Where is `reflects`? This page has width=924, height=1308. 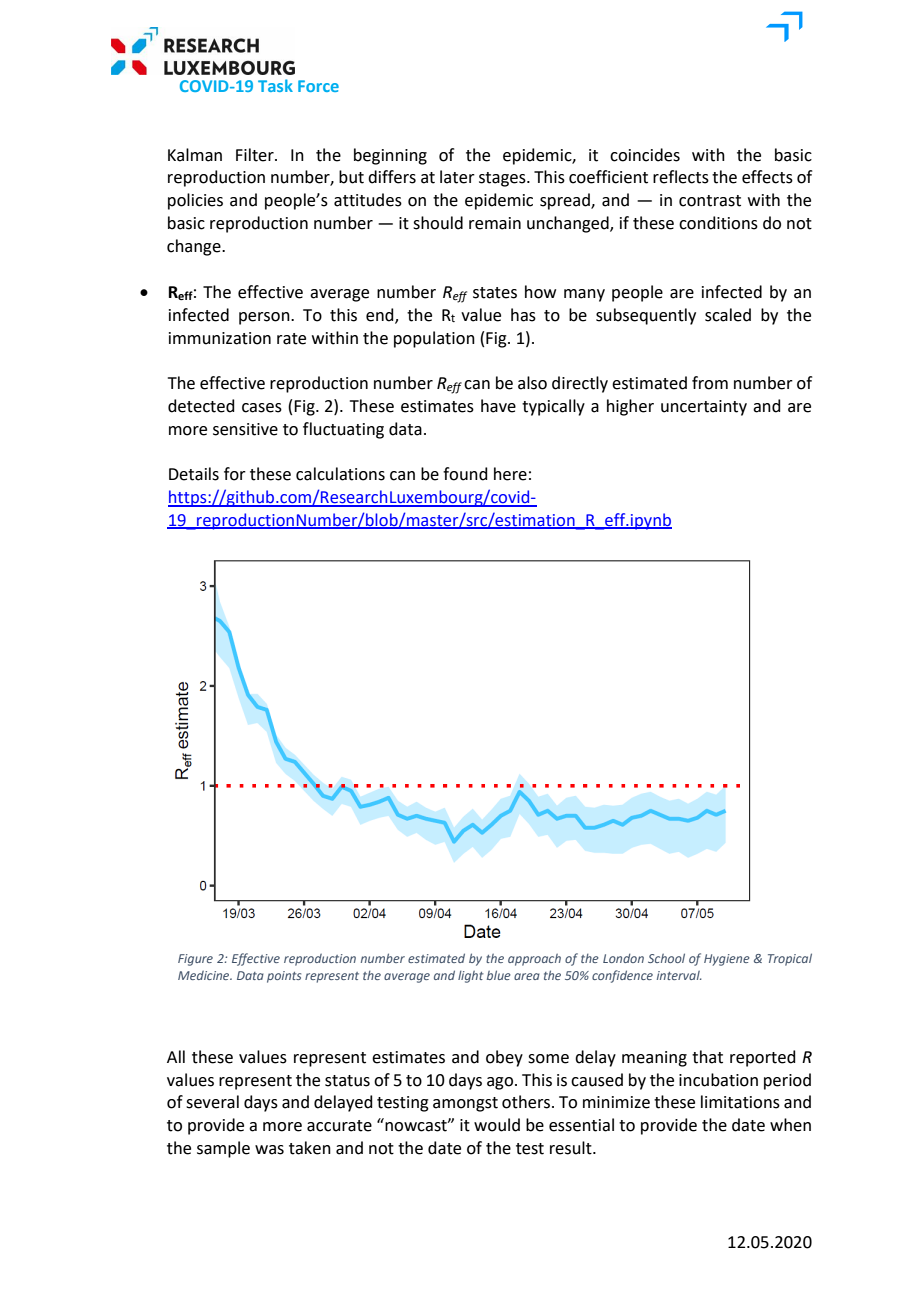 reflects is located at coordinates (681, 177).
